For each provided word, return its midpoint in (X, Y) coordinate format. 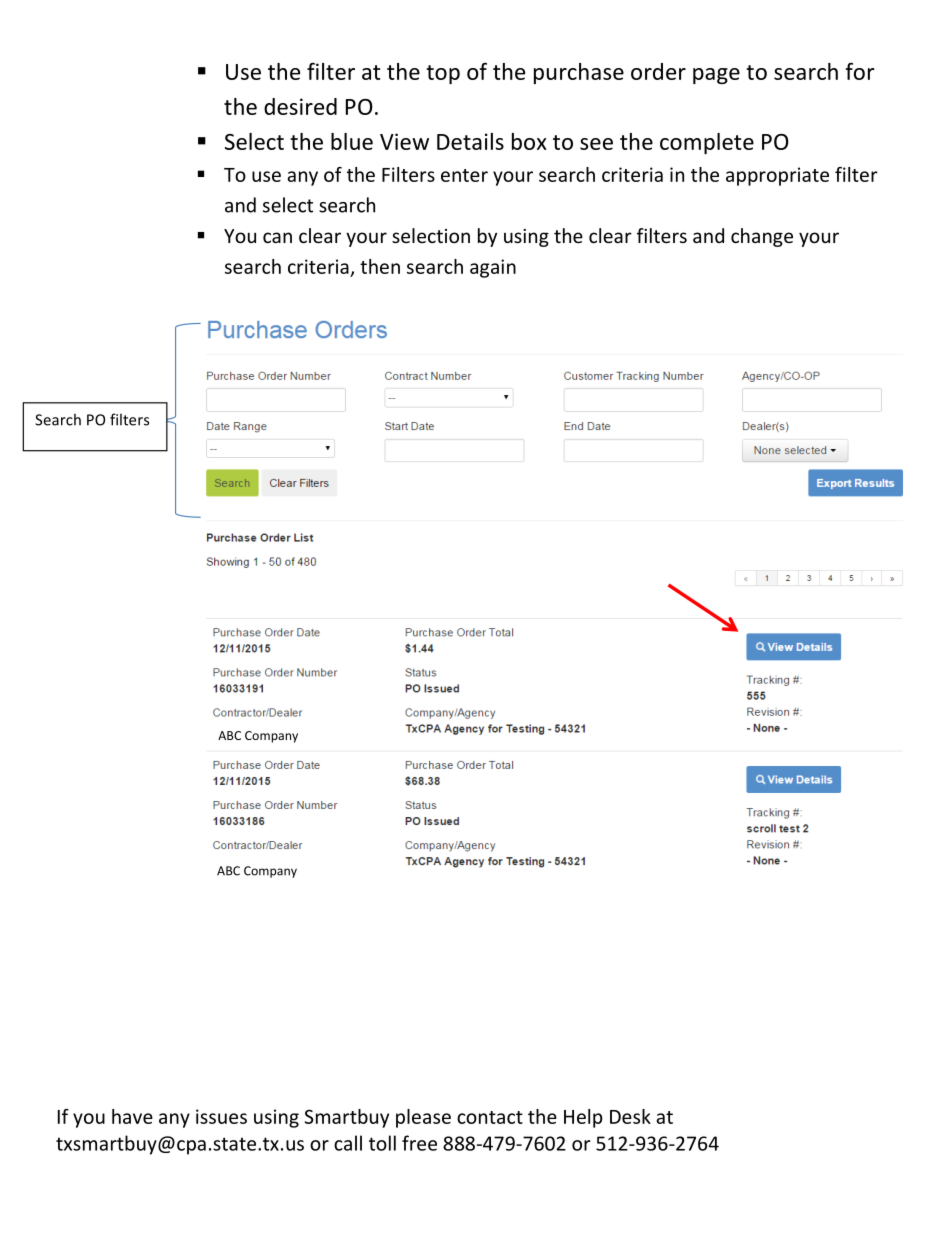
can (277, 237)
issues (221, 1116)
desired (300, 106)
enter (464, 175)
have (132, 1116)
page (716, 76)
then (380, 266)
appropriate (777, 176)
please (423, 1118)
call (348, 1143)
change (762, 237)
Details (470, 141)
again (493, 268)
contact (490, 1117)
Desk (630, 1116)
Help (583, 1118)
